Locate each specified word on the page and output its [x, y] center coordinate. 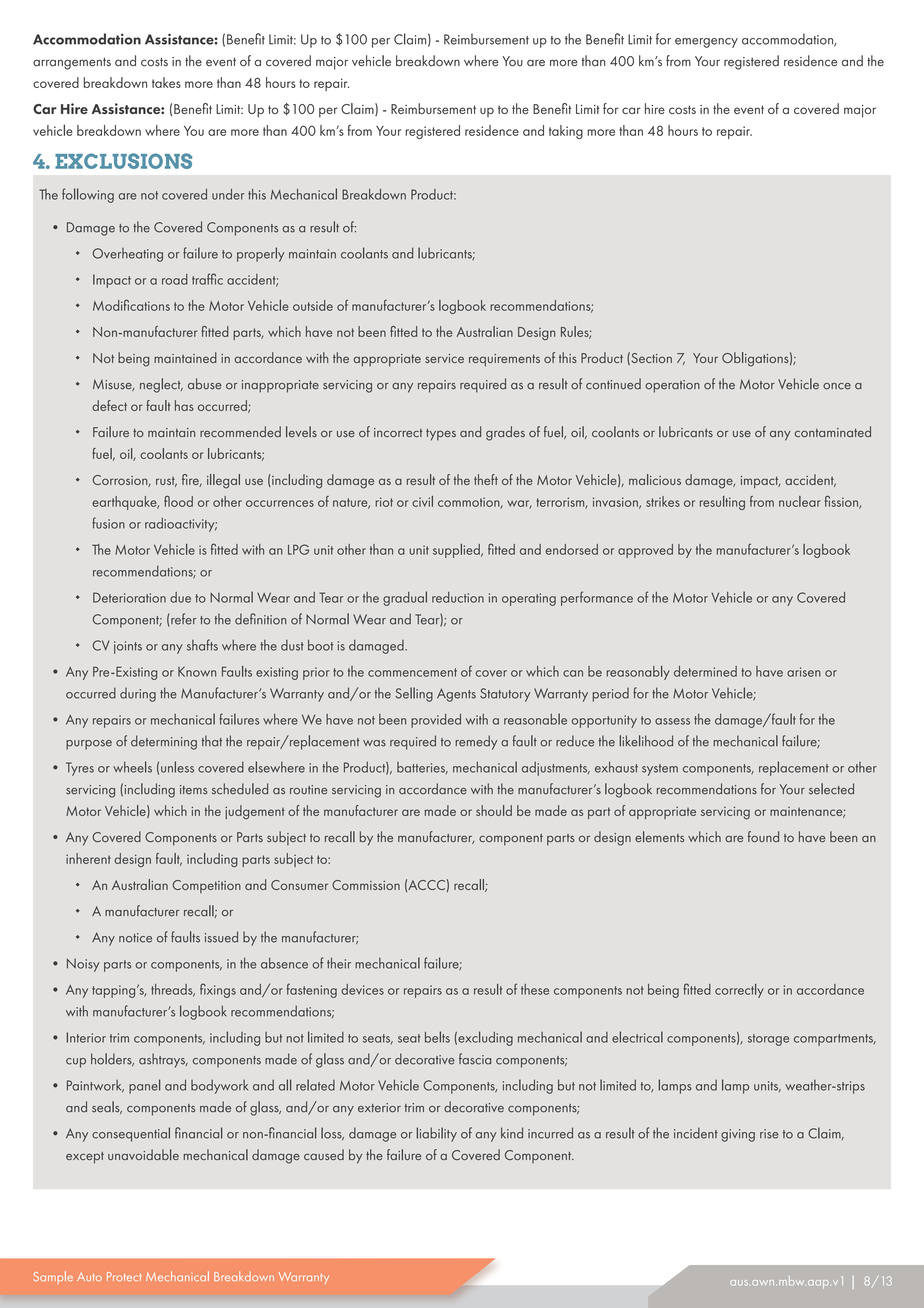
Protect [124, 1276]
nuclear [800, 501]
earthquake [125, 503]
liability [437, 1134]
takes [166, 82]
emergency [706, 43]
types [441, 435]
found [763, 836]
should [494, 810]
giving [738, 1135]
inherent [88, 858]
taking [566, 132]
